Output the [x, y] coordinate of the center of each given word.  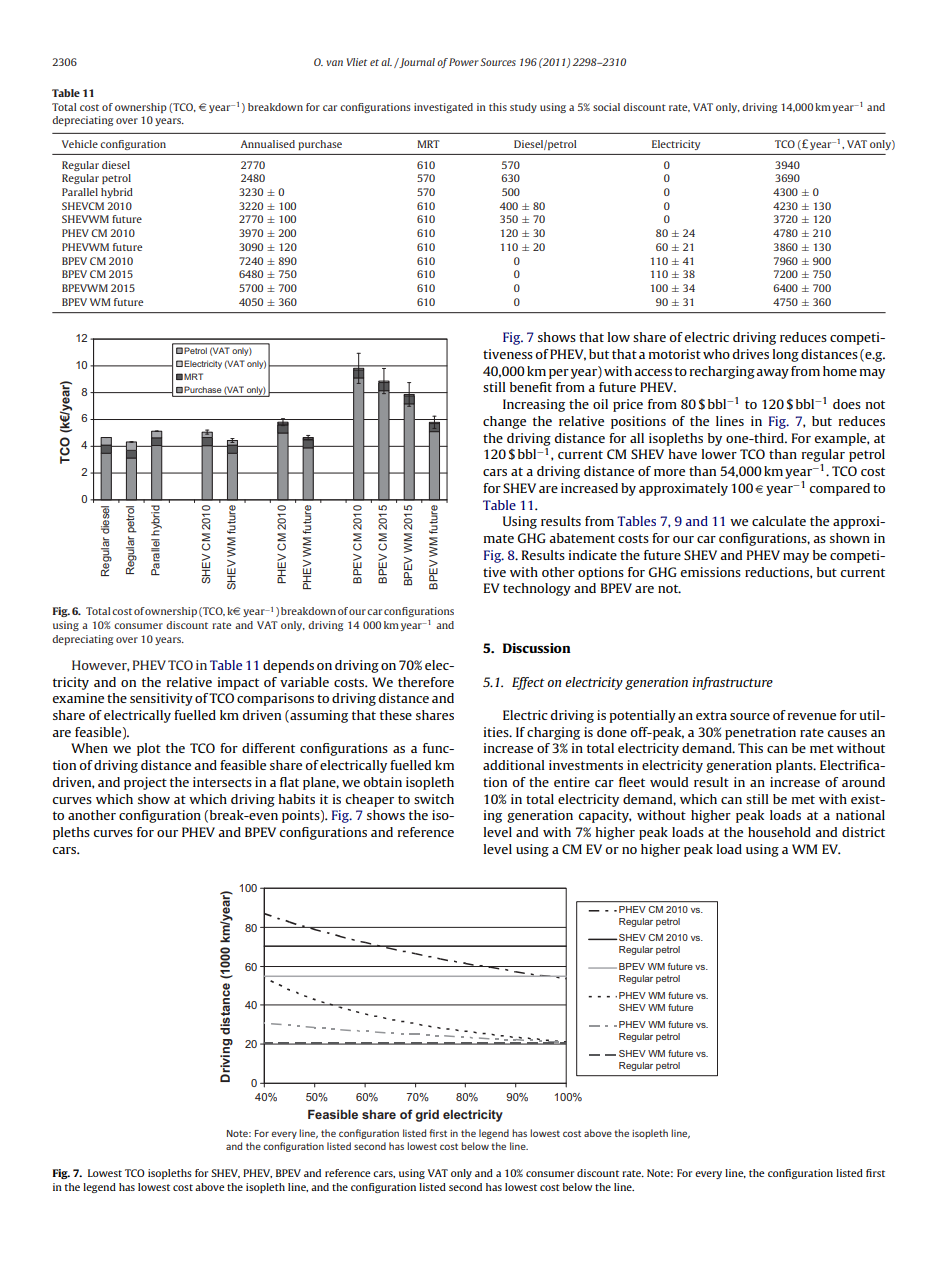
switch [434, 799]
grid [427, 1116]
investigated [443, 108]
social [606, 107]
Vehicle [80, 144]
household [779, 832]
